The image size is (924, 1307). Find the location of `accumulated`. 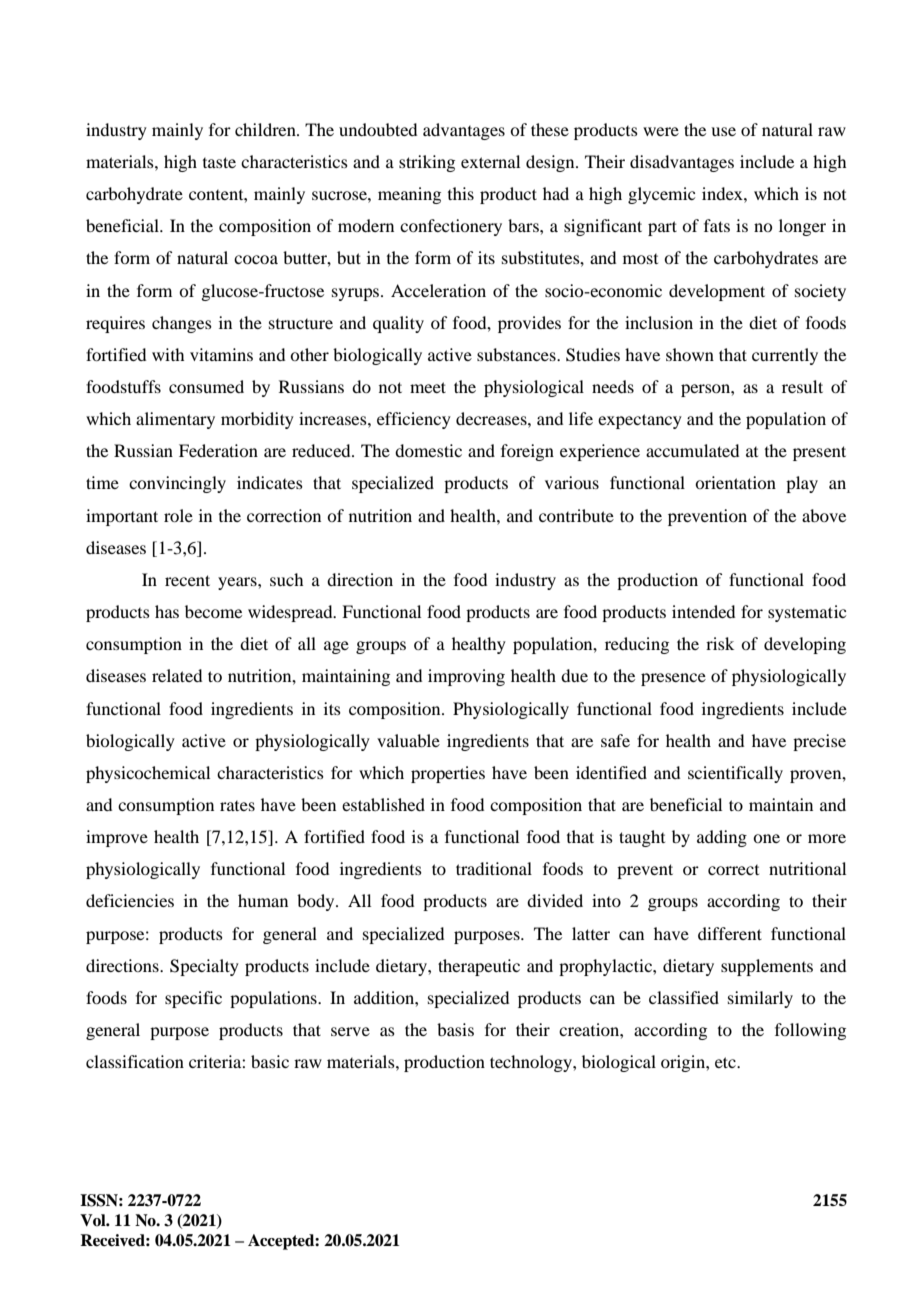

accumulated is located at coordinates (692, 450).
